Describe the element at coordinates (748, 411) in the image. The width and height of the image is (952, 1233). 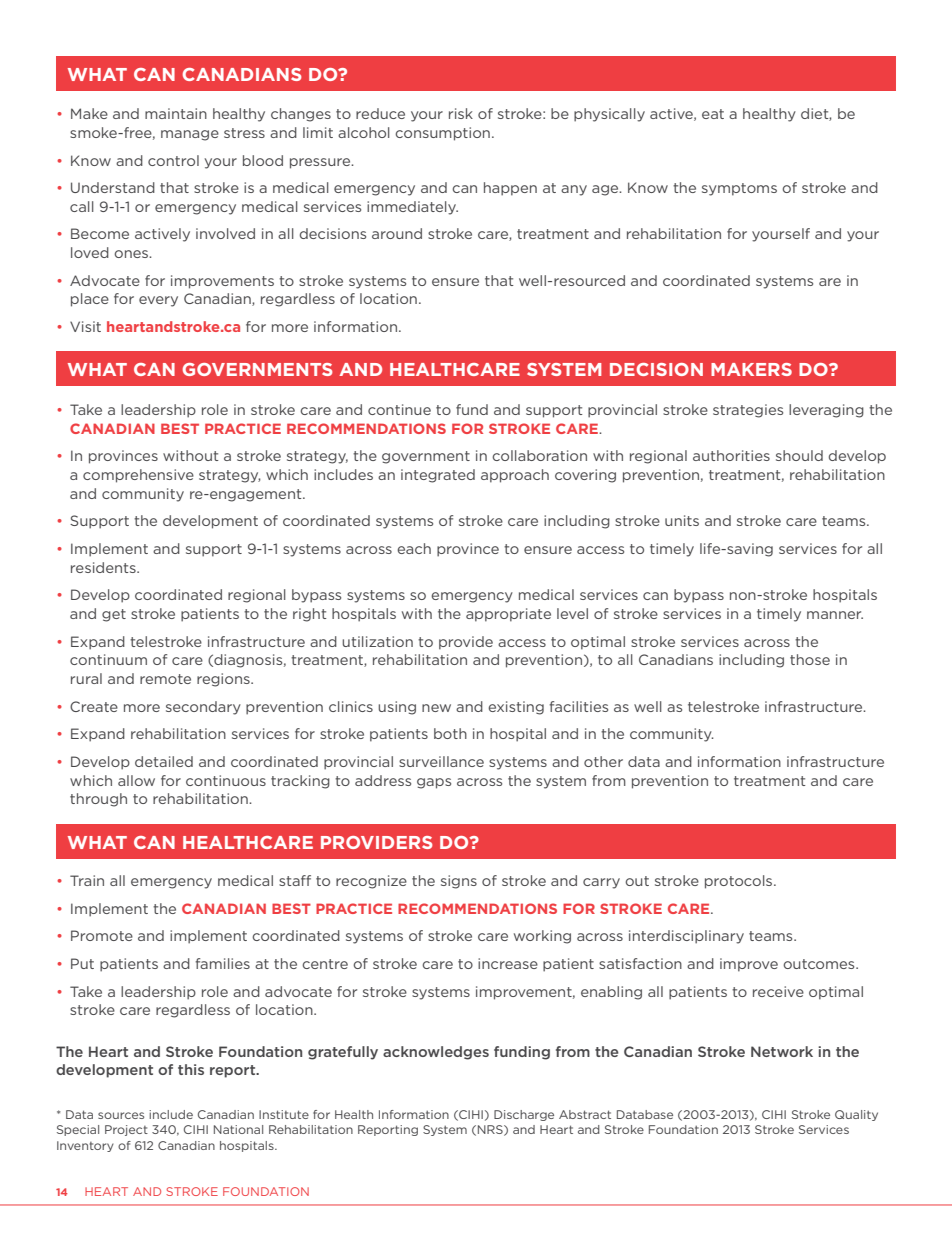
I see `strategies` at that location.
